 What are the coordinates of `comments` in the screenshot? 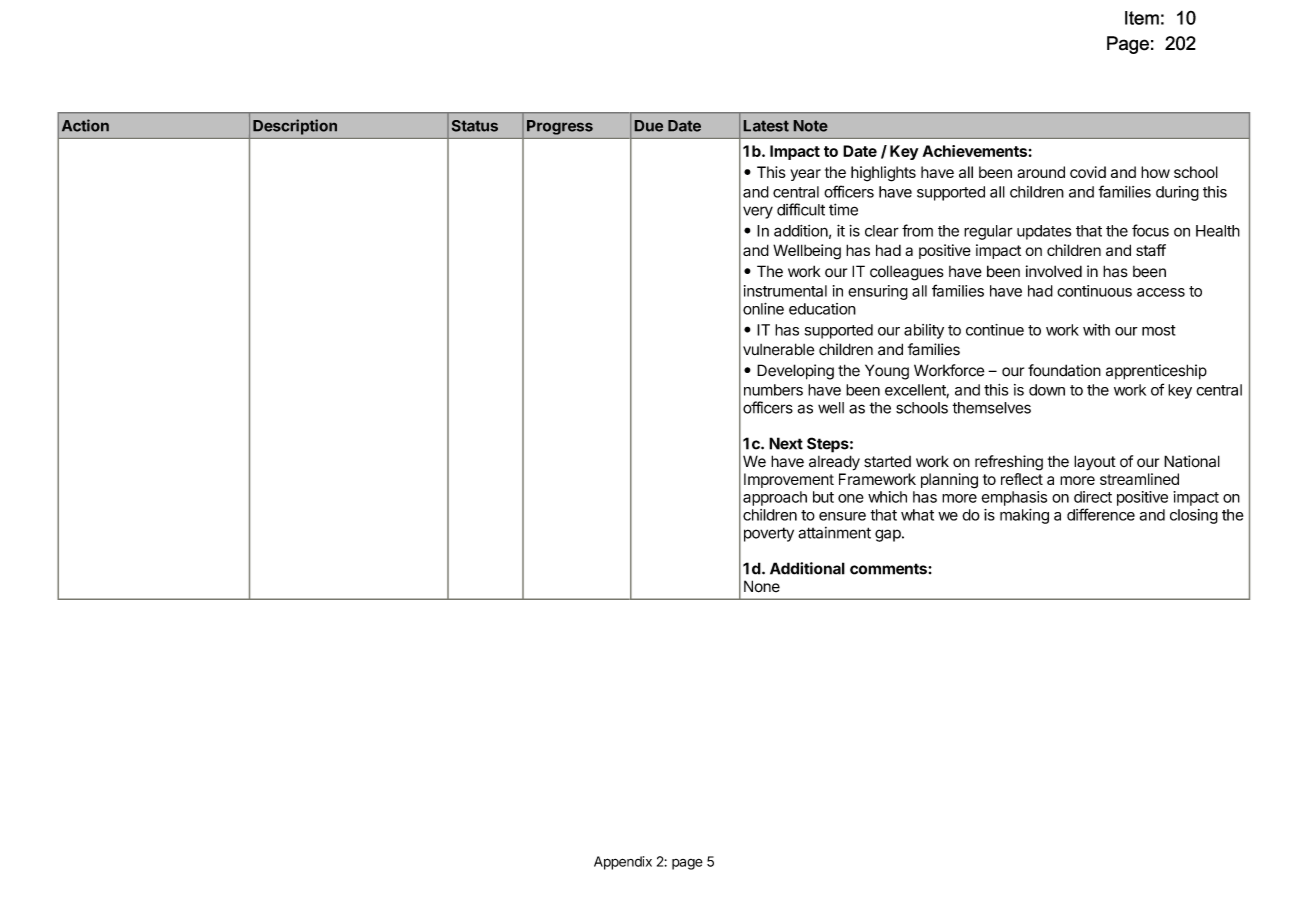 It's located at (889, 569).
